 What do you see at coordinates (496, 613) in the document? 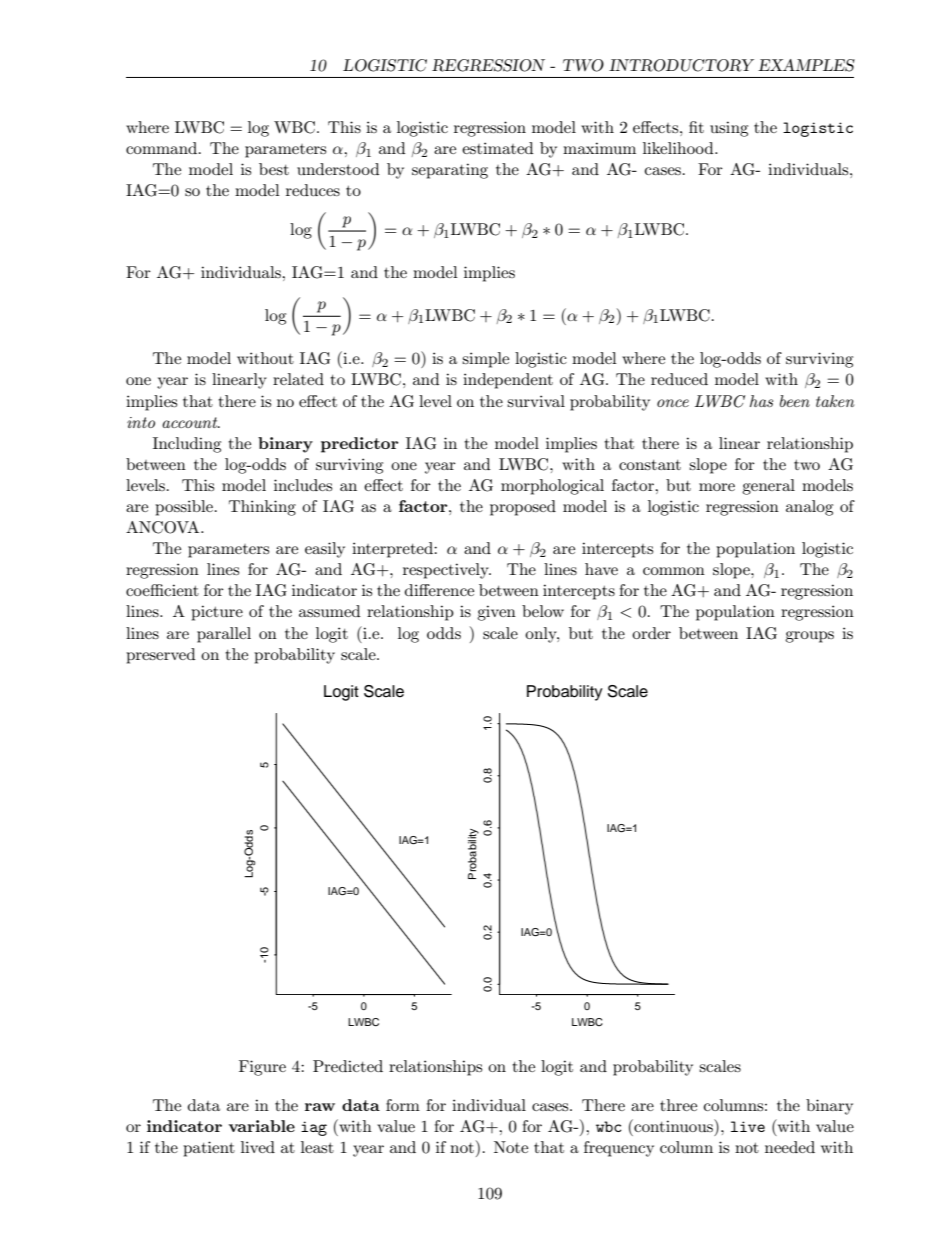
I see `given` at bounding box center [496, 613].
